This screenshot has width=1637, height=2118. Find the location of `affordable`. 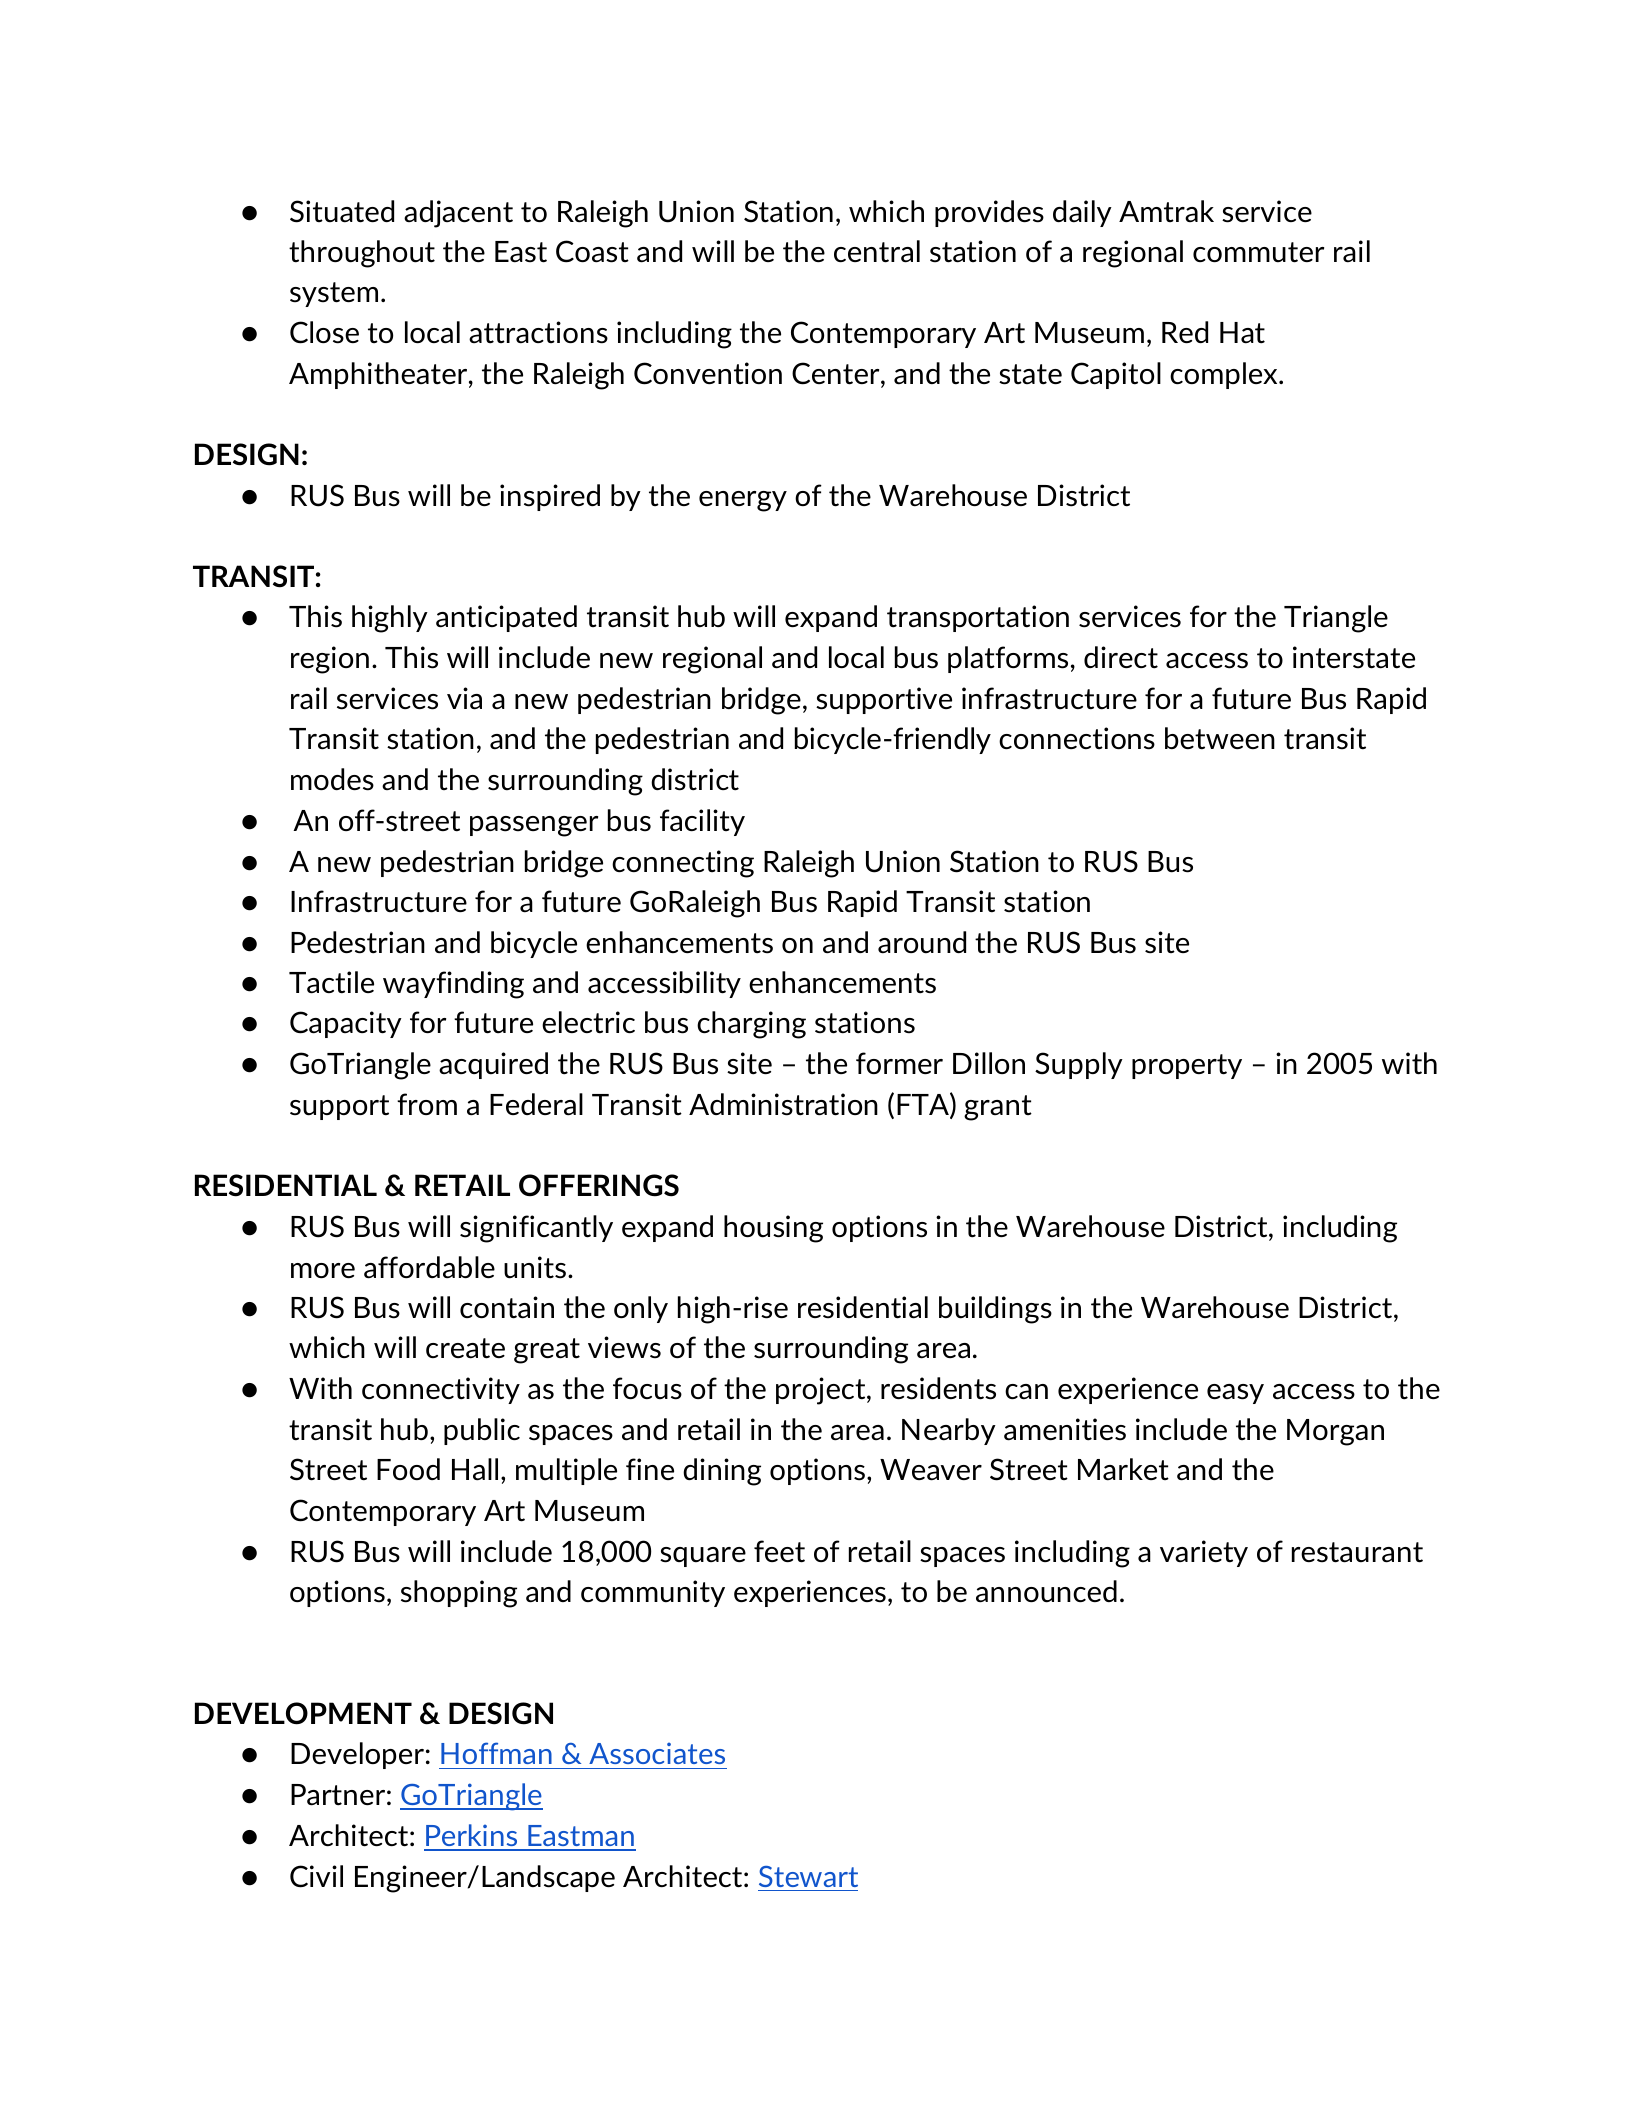

affordable is located at coordinates (429, 1267).
